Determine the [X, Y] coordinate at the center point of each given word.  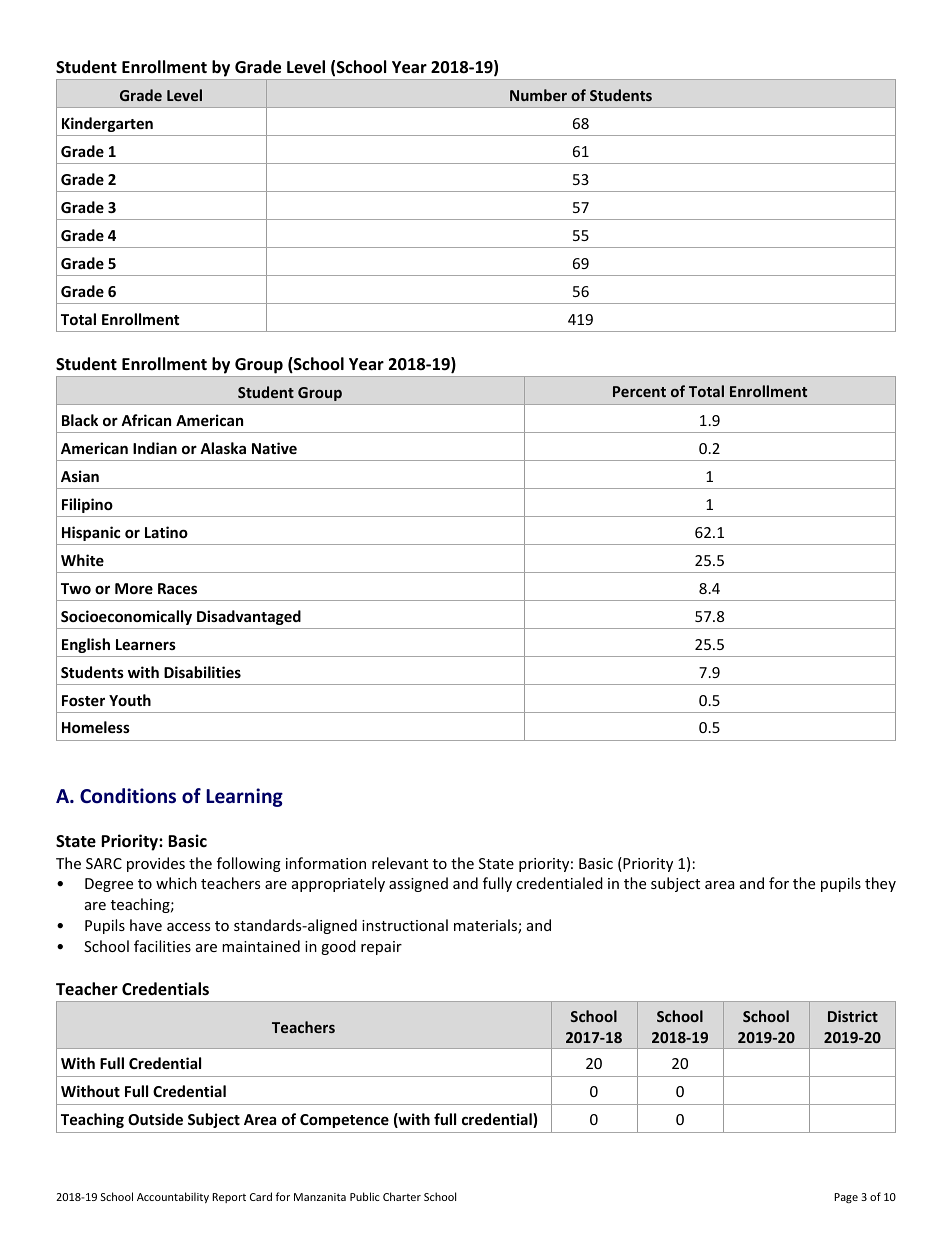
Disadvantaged [249, 617]
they [880, 884]
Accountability [173, 1197]
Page [846, 1198]
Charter [402, 1196]
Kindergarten [107, 124]
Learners [146, 644]
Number [538, 95]
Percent [639, 391]
